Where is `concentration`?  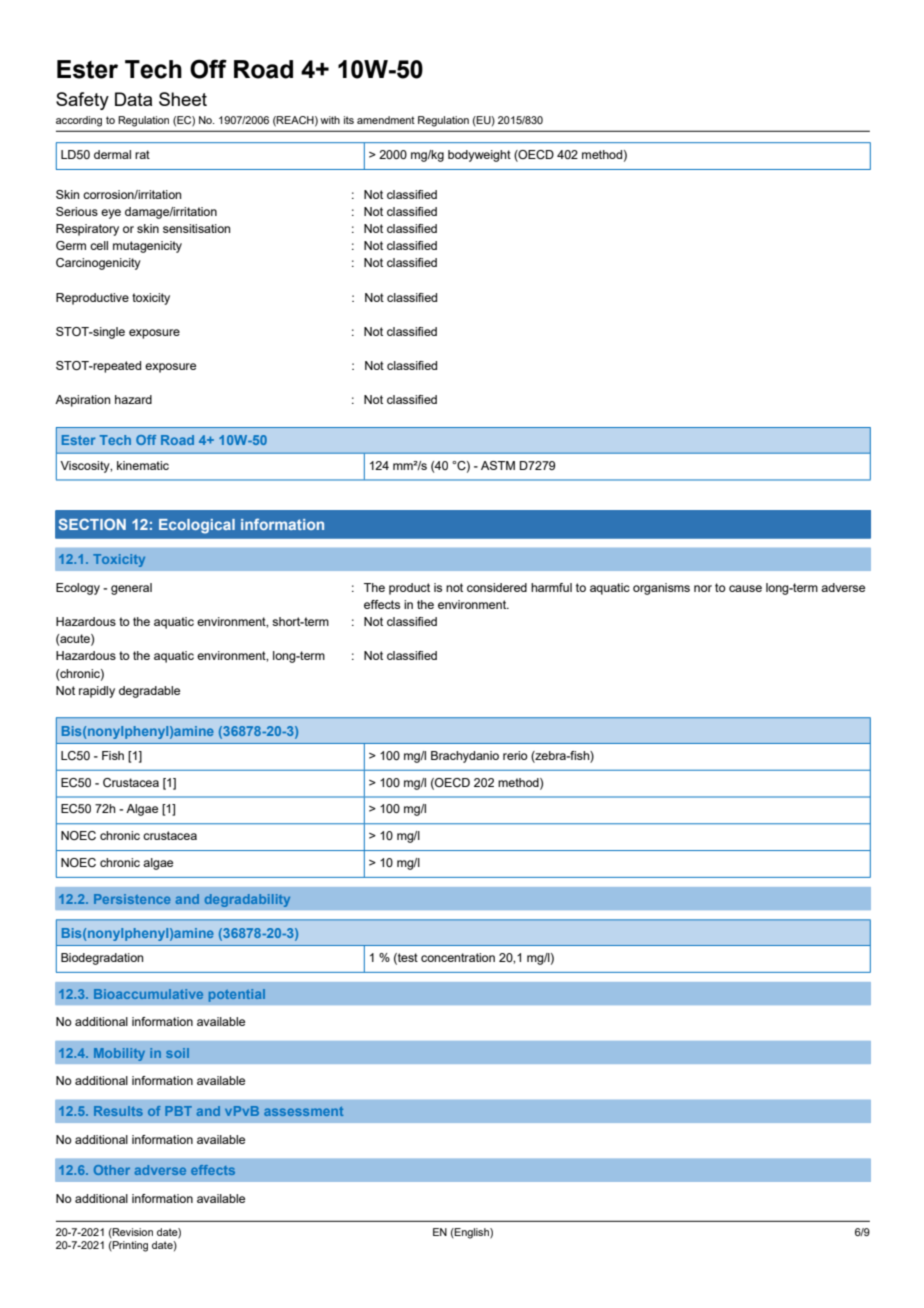 concentration is located at coordinates (458, 957).
